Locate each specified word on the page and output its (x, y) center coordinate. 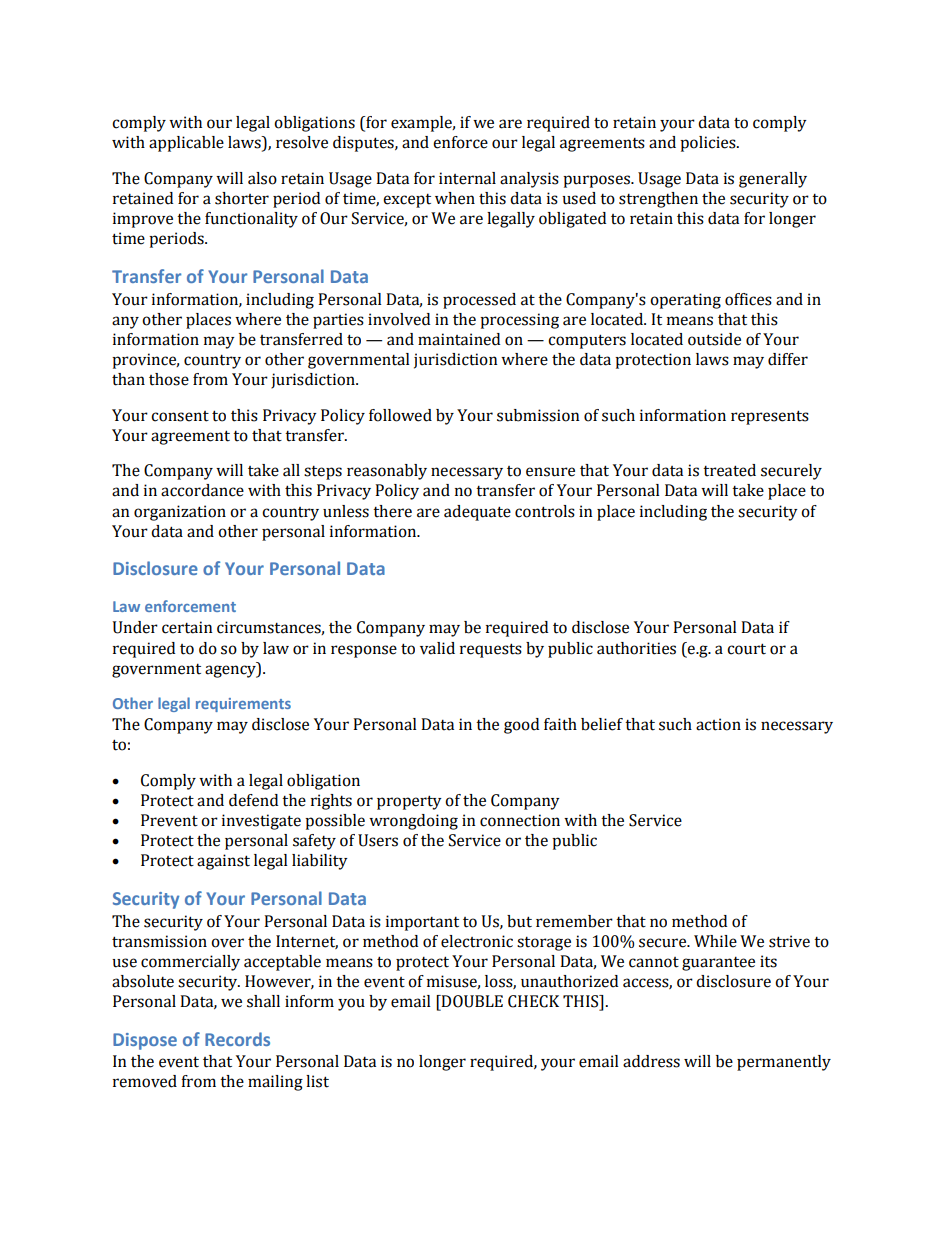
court (746, 649)
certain (187, 627)
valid (437, 648)
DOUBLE (471, 1001)
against (223, 862)
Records (237, 1039)
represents (770, 417)
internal (467, 178)
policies (709, 144)
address (651, 1061)
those (169, 379)
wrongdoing (413, 822)
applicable (186, 144)
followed (400, 415)
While (715, 941)
